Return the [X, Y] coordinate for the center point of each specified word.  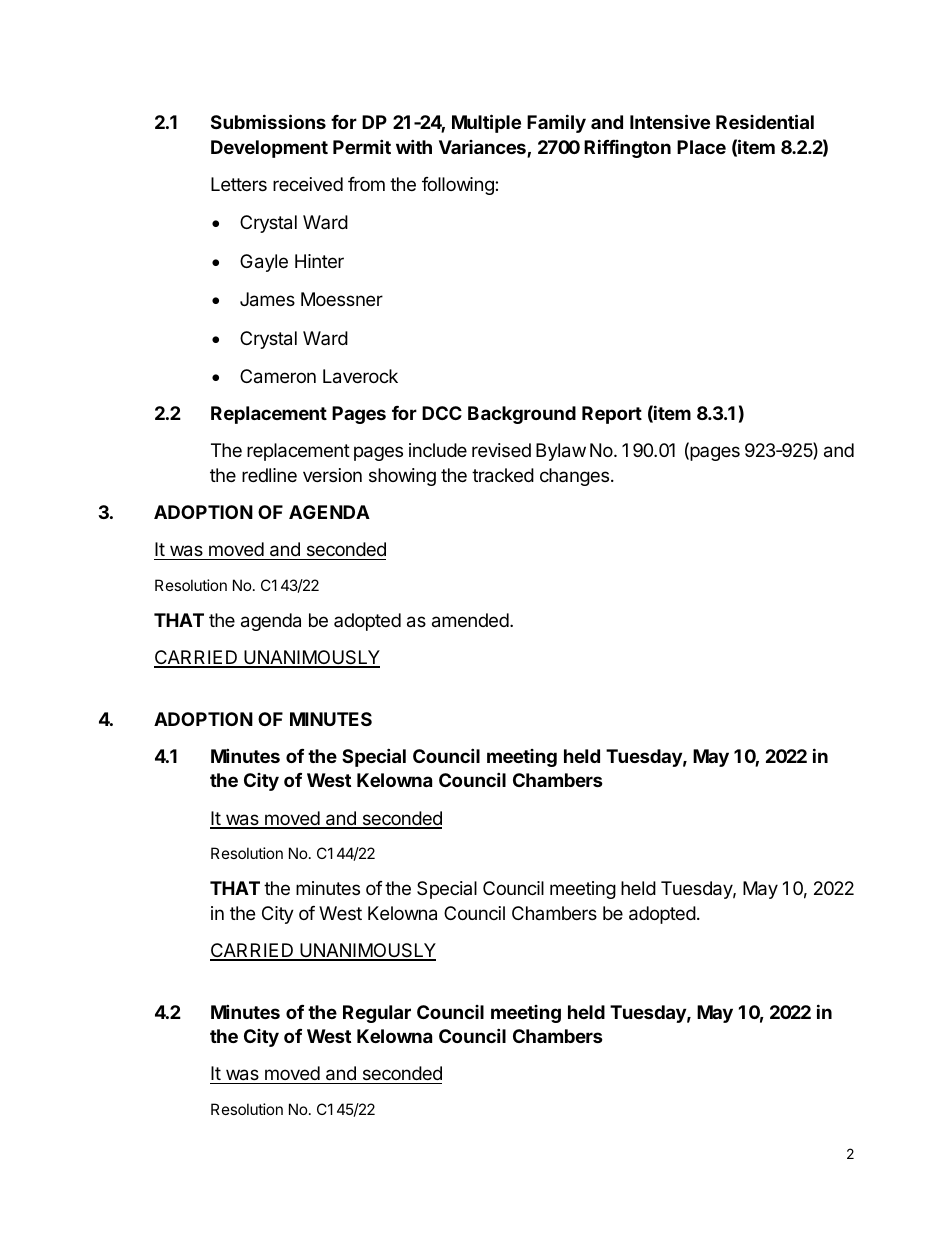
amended [470, 620]
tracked [503, 475]
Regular [377, 1014]
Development [269, 149]
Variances [483, 148]
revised [501, 450]
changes [574, 477]
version [332, 475]
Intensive [670, 121]
